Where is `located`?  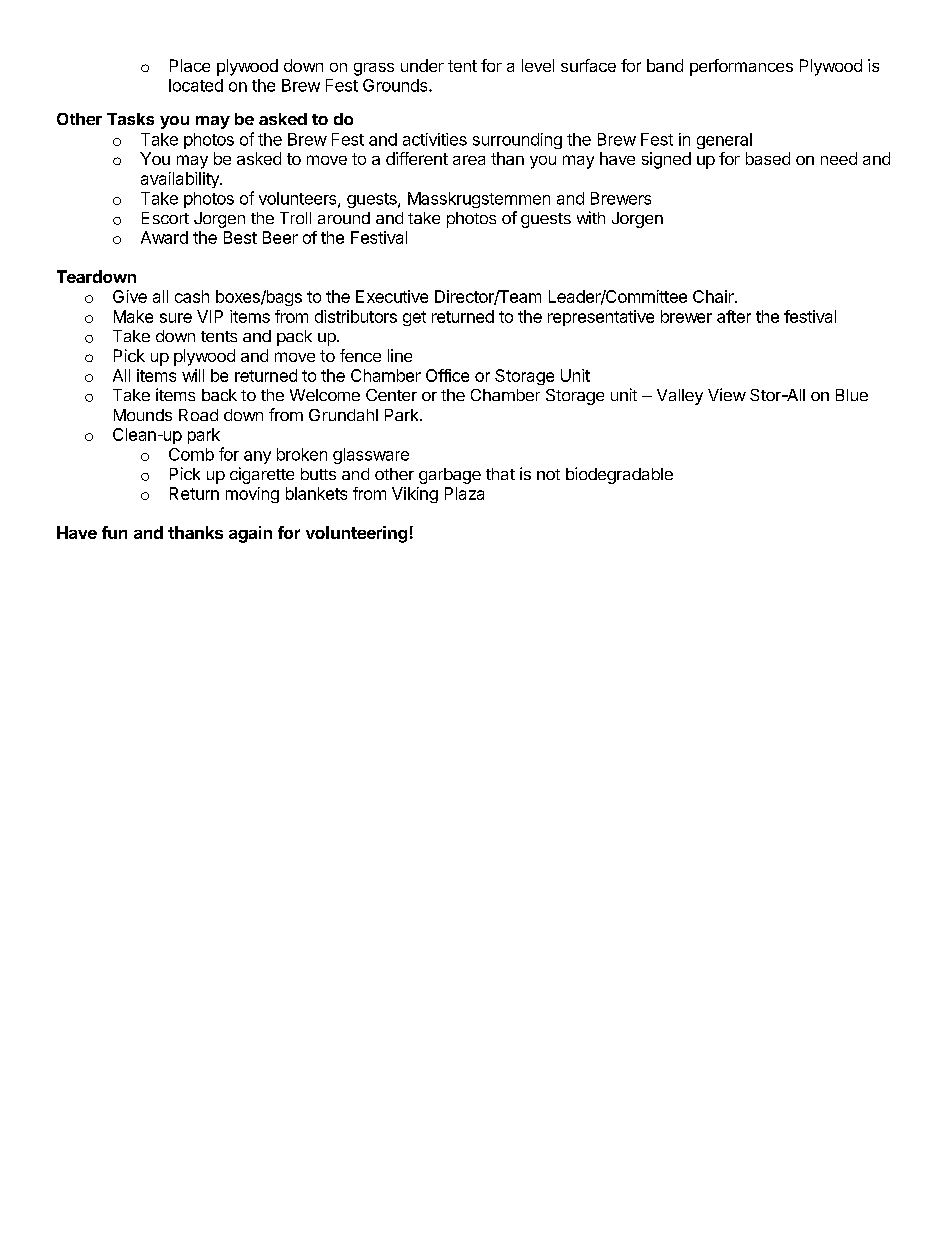
located is located at coordinates (196, 85).
